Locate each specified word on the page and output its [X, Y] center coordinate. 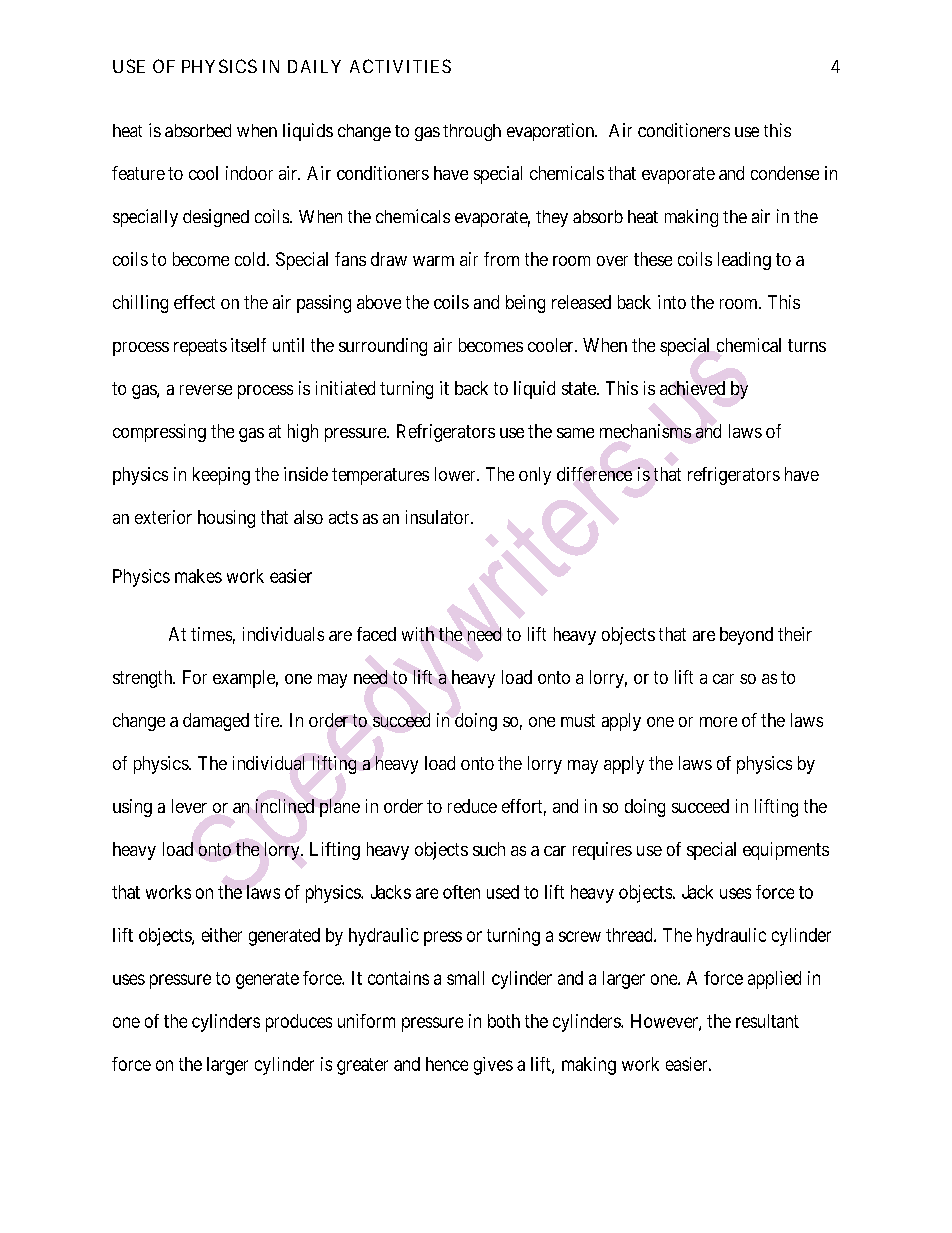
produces [299, 1023]
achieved [692, 388]
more [718, 722]
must [578, 720]
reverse [206, 390]
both [504, 1021]
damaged [216, 722]
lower [456, 474]
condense [785, 173]
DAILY [314, 66]
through [472, 132]
